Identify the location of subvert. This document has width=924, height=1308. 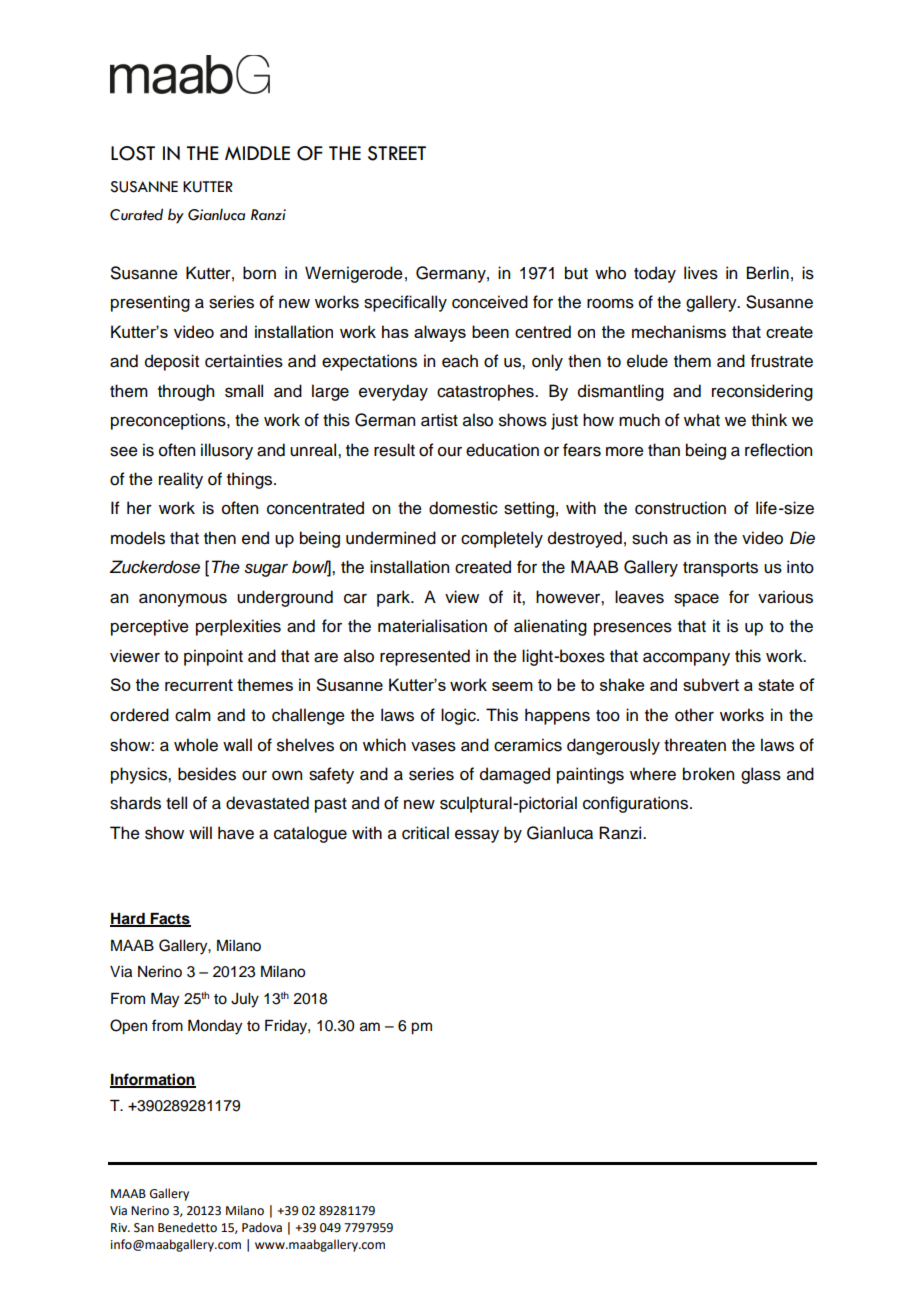
(711, 684).
